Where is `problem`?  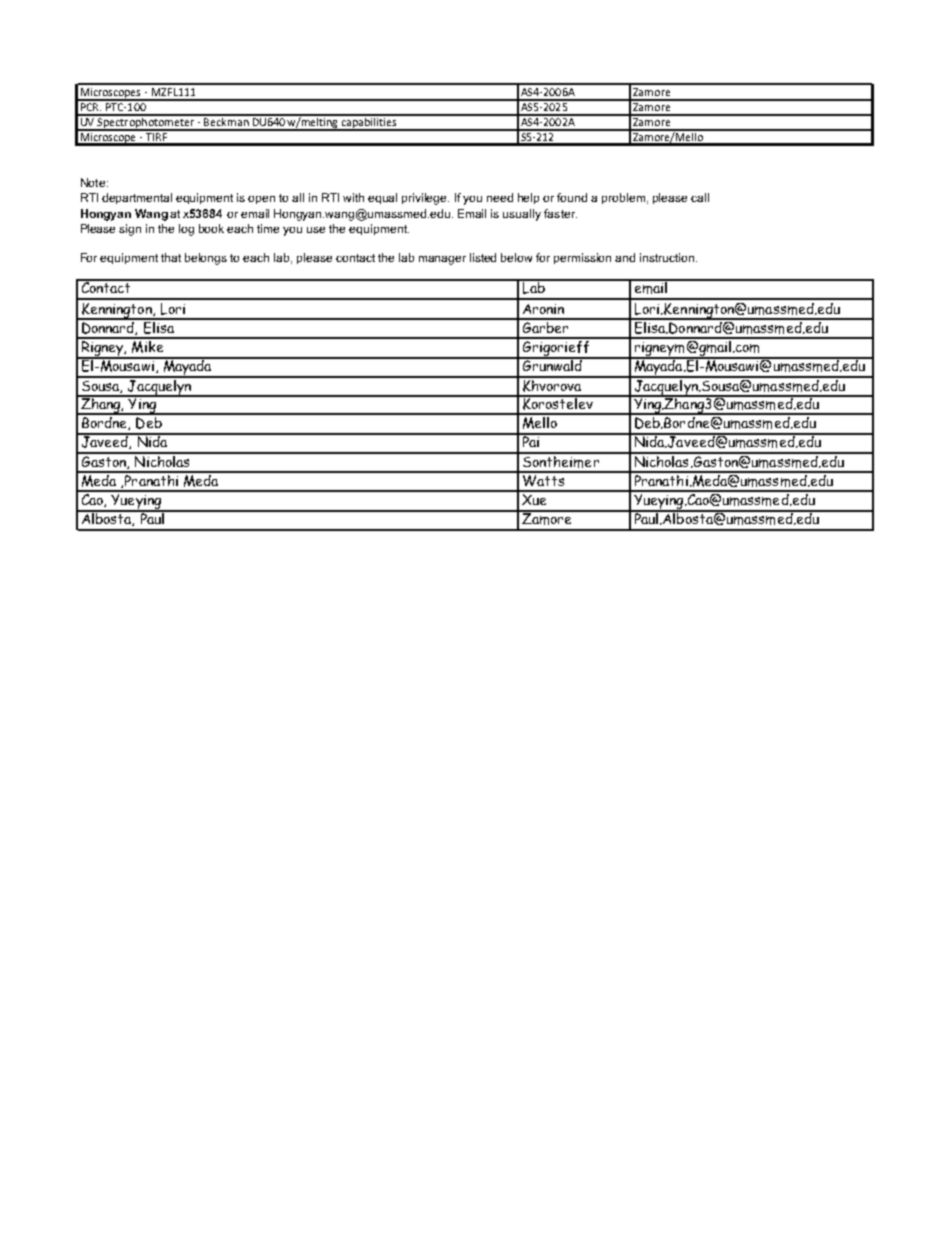 problem is located at coordinates (623, 198).
